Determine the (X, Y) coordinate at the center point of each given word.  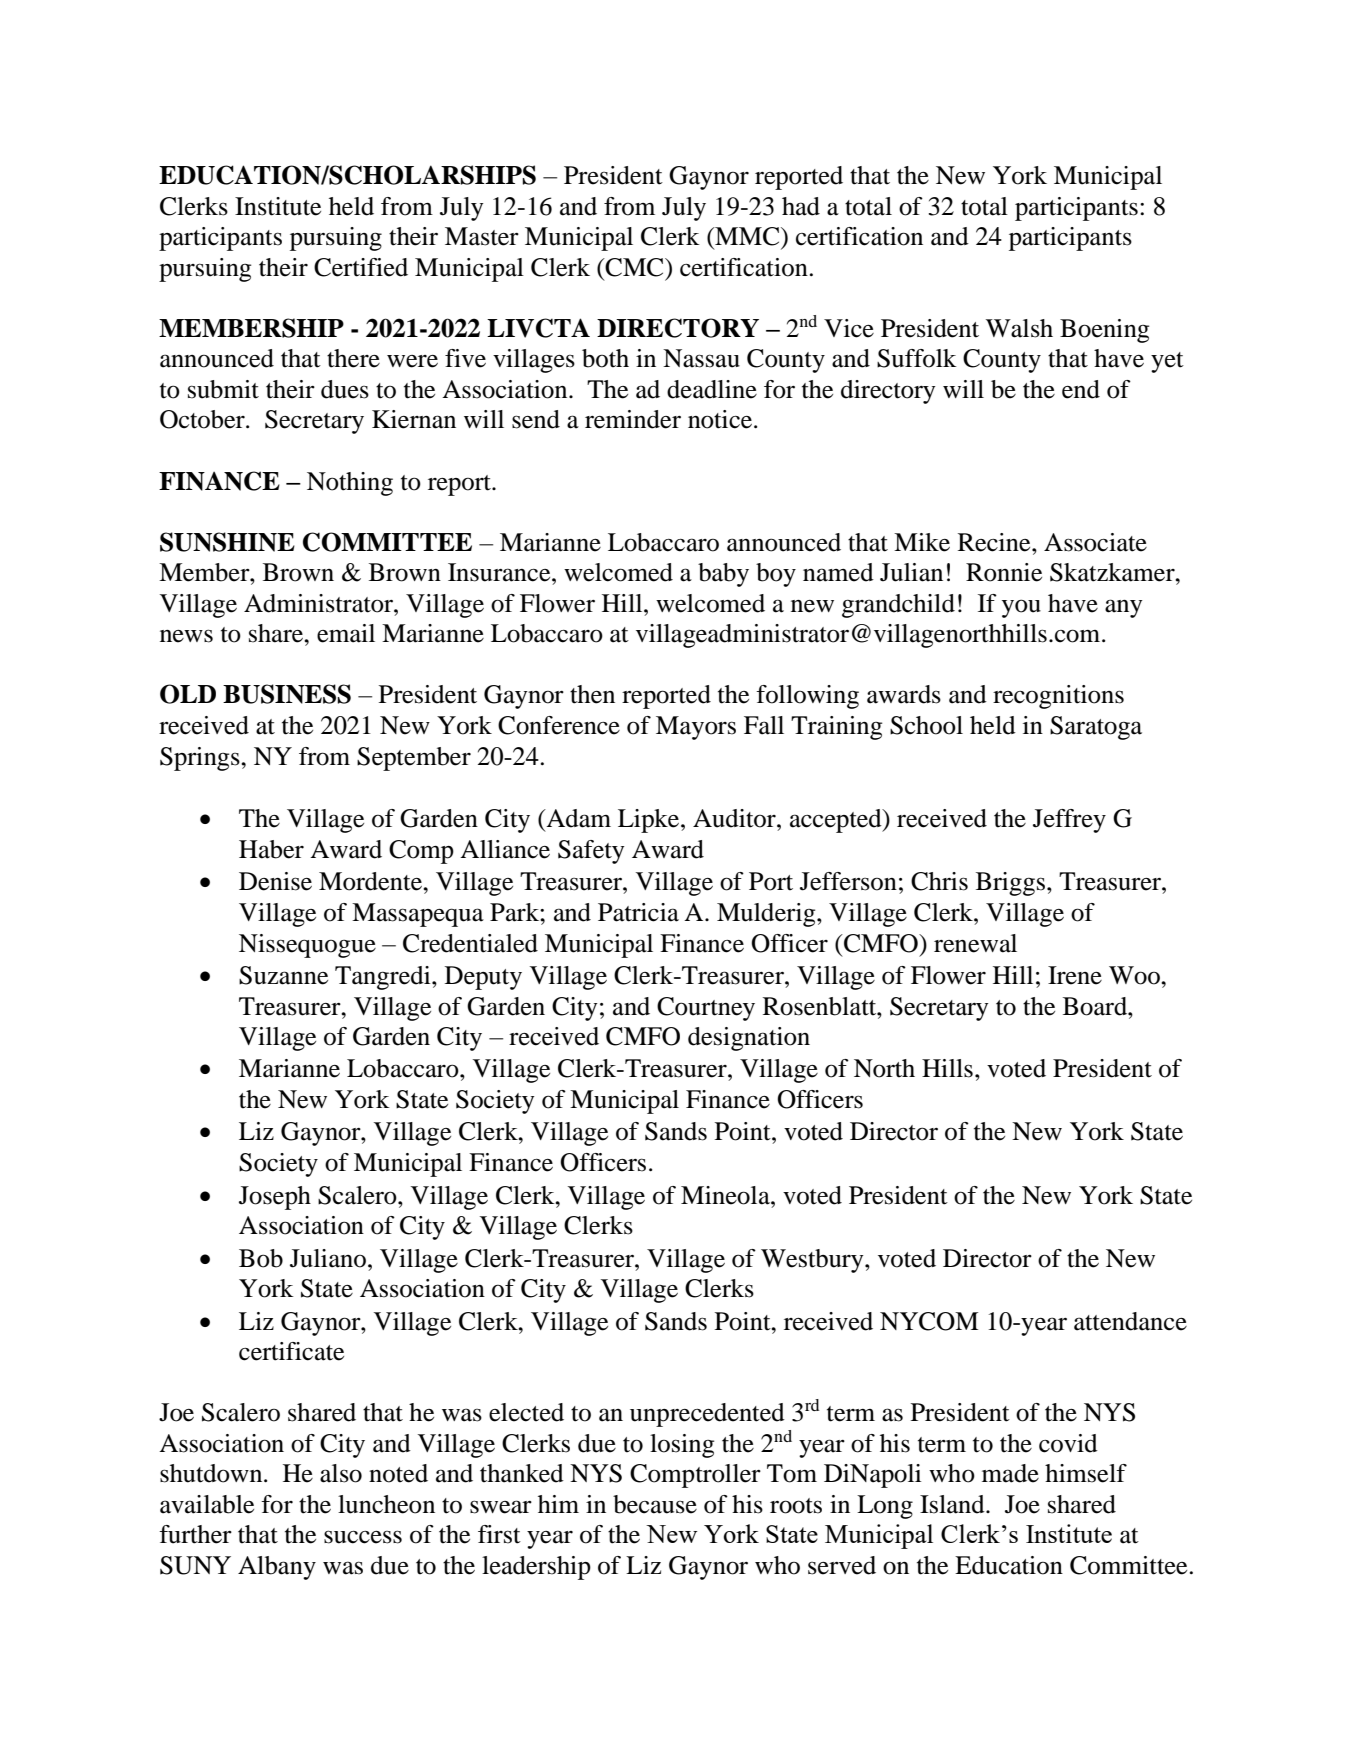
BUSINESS (287, 694)
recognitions (1058, 697)
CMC (635, 267)
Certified (361, 267)
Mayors (696, 728)
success (363, 1537)
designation (749, 1039)
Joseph (275, 1198)
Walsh (1019, 328)
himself (1086, 1473)
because (655, 1504)
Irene (1075, 975)
